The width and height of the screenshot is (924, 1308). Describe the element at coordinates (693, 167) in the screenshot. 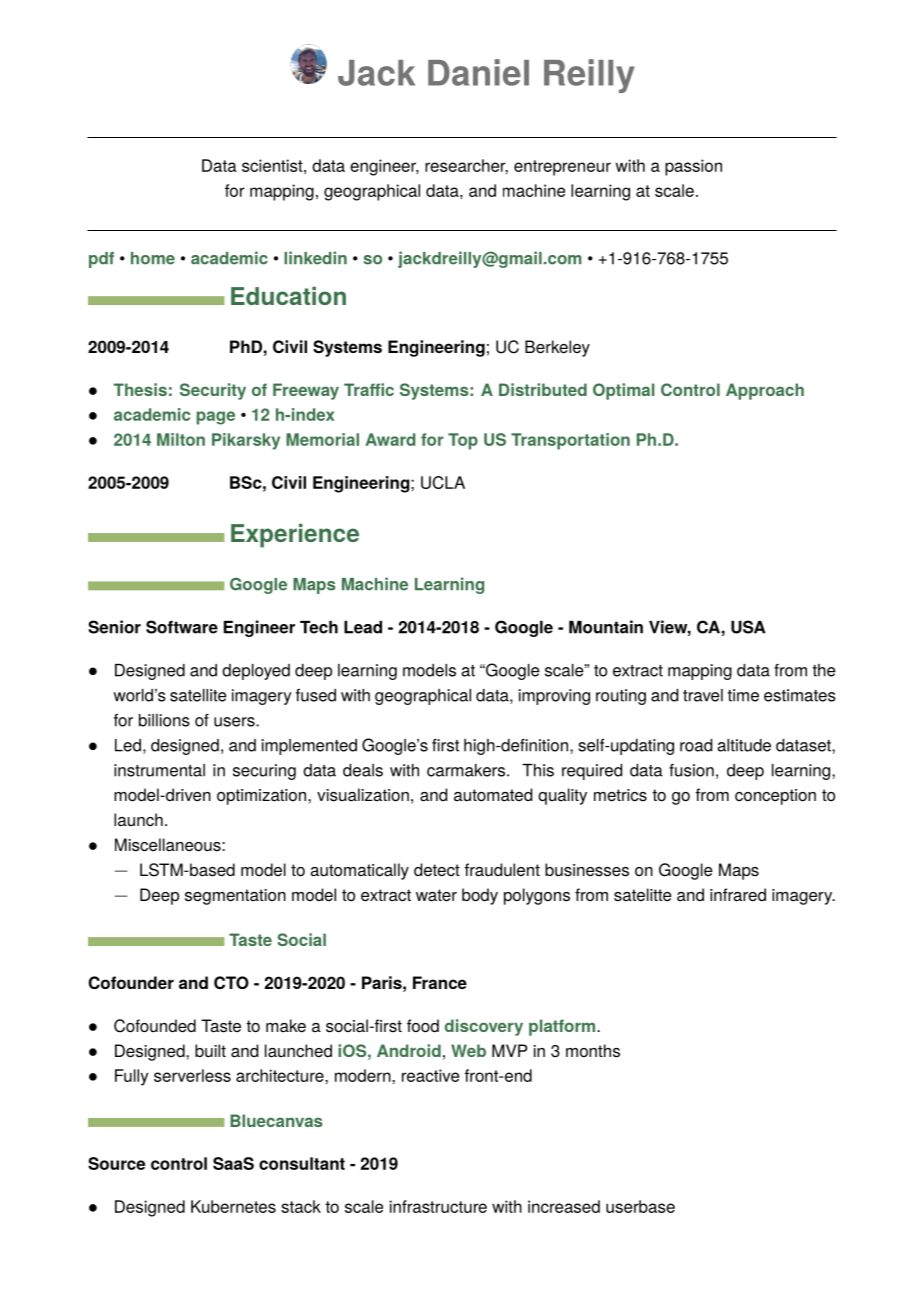

I see `passion` at that location.
